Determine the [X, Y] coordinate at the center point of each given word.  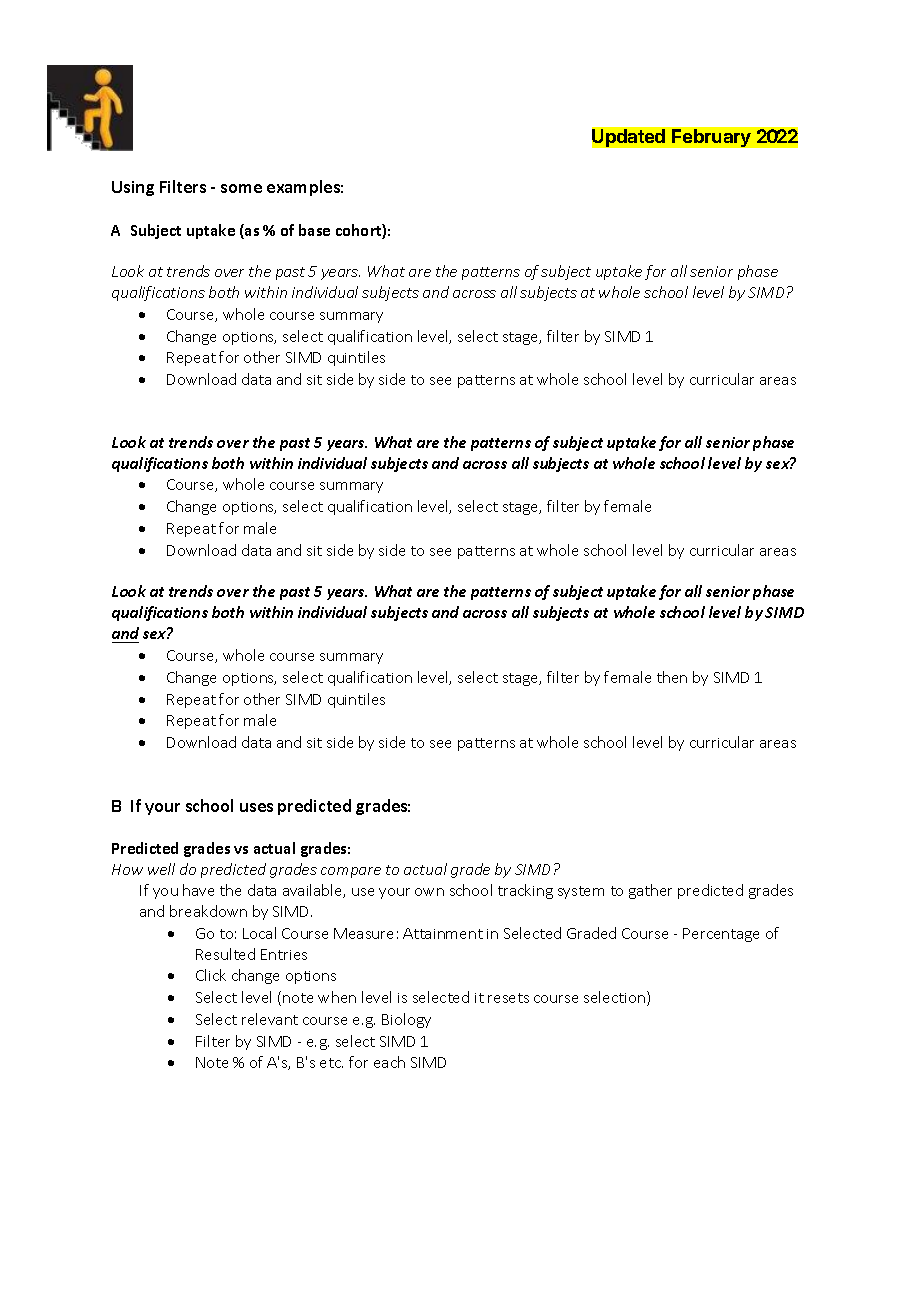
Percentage [721, 935]
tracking [525, 891]
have [198, 890]
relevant [270, 1019]
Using [133, 188]
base [314, 230]
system [581, 892]
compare [351, 872]
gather [650, 891]
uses [256, 807]
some [241, 188]
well [161, 869]
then [672, 677]
